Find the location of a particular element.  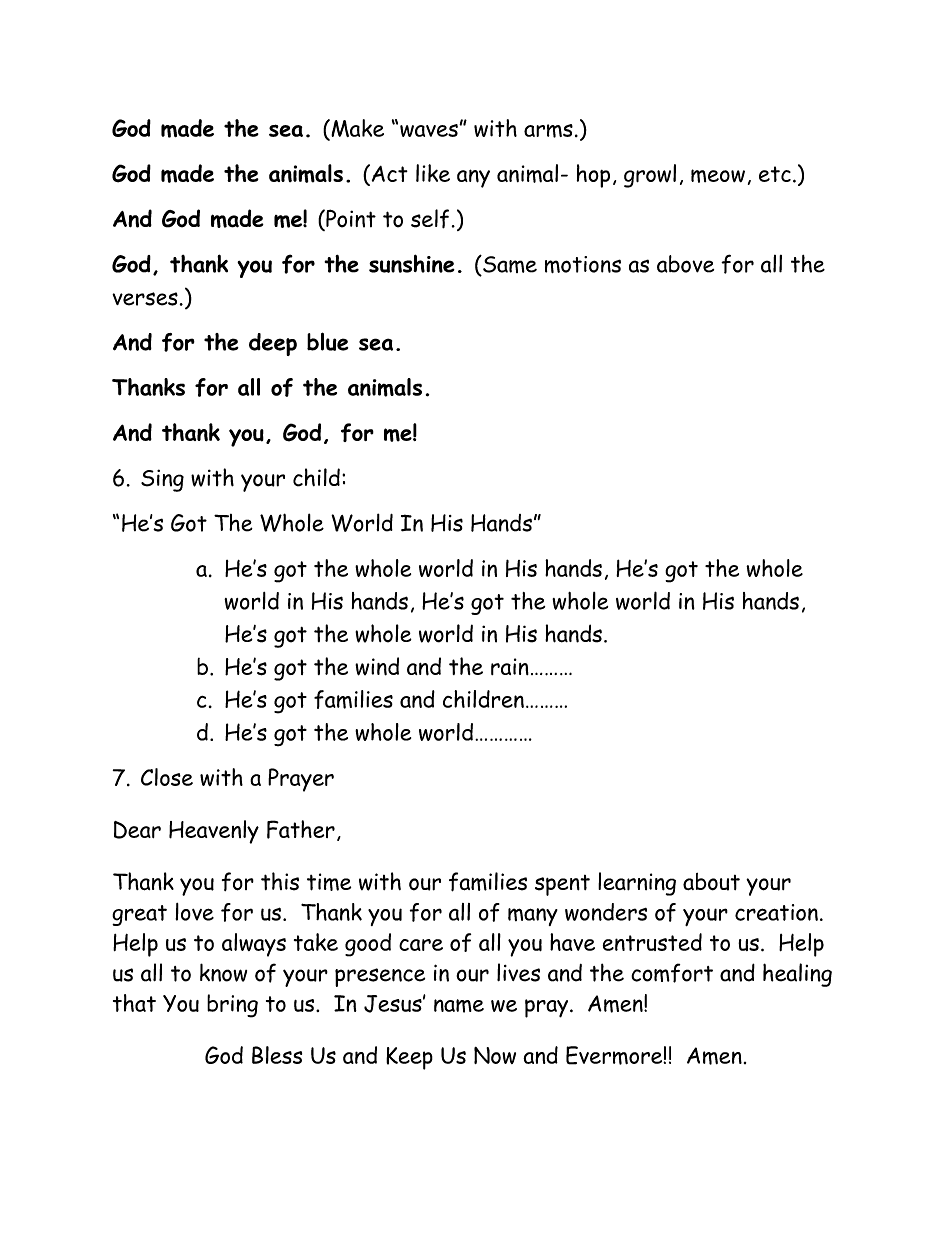

meow is located at coordinates (718, 176).
